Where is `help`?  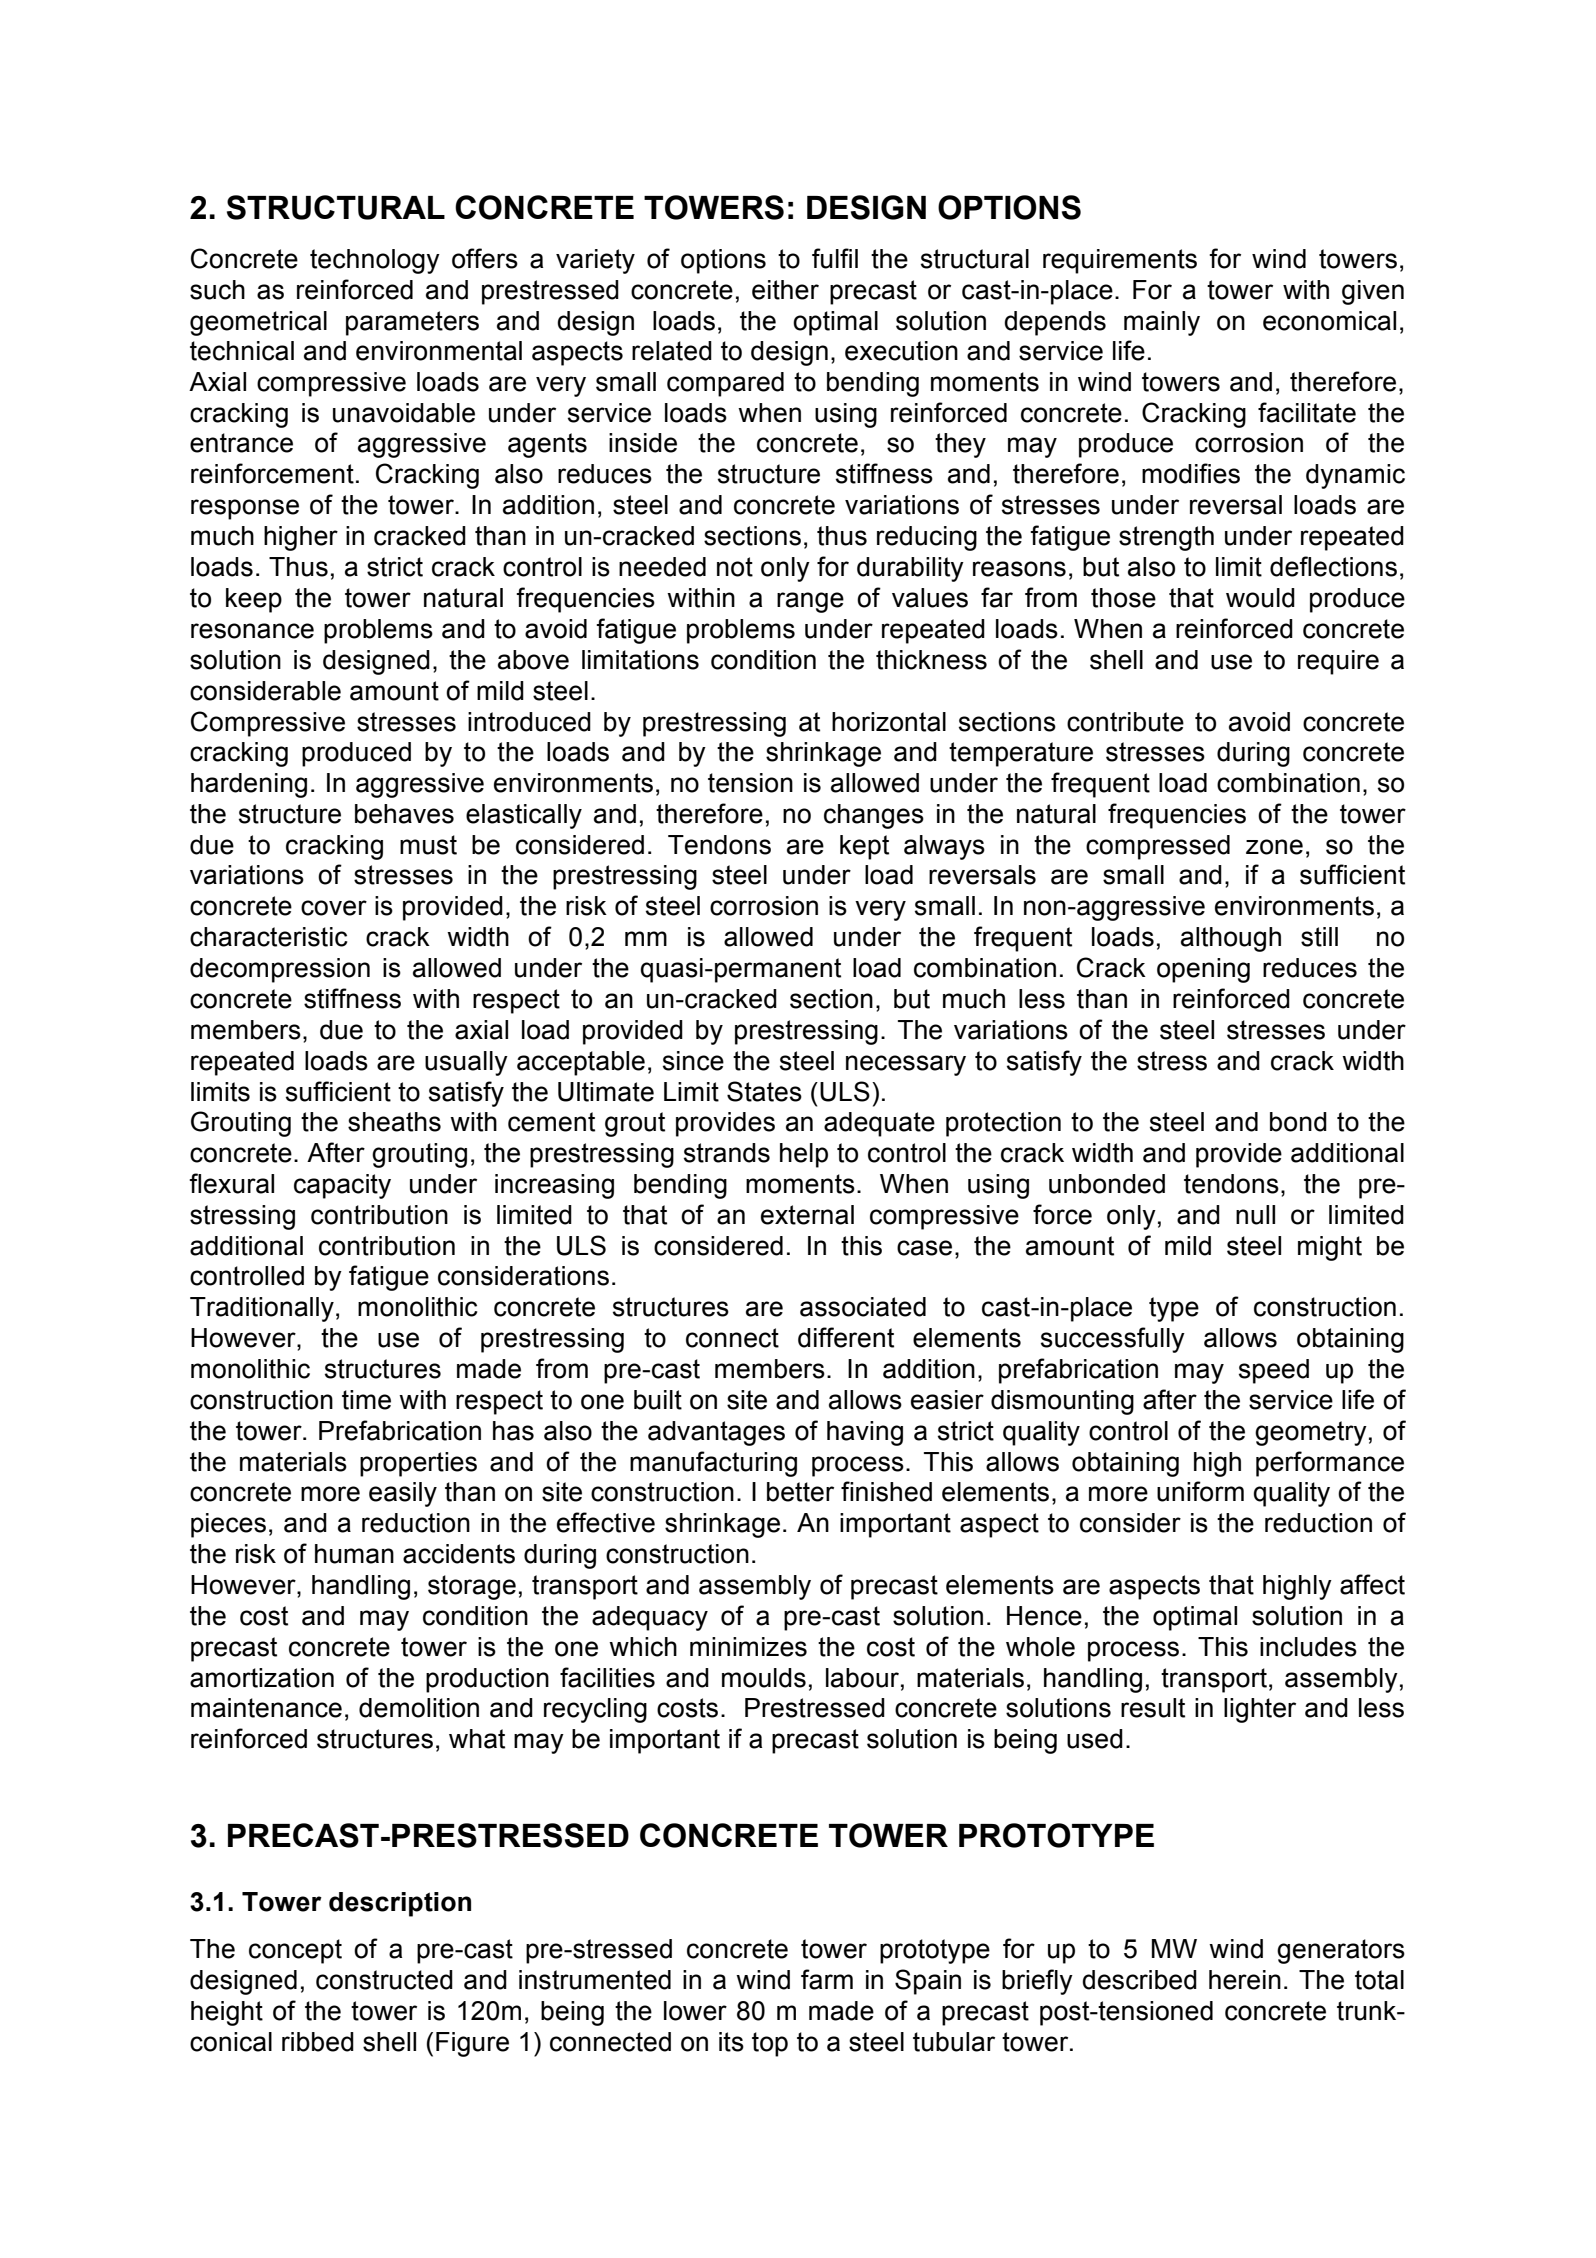 help is located at coordinates (804, 1155).
